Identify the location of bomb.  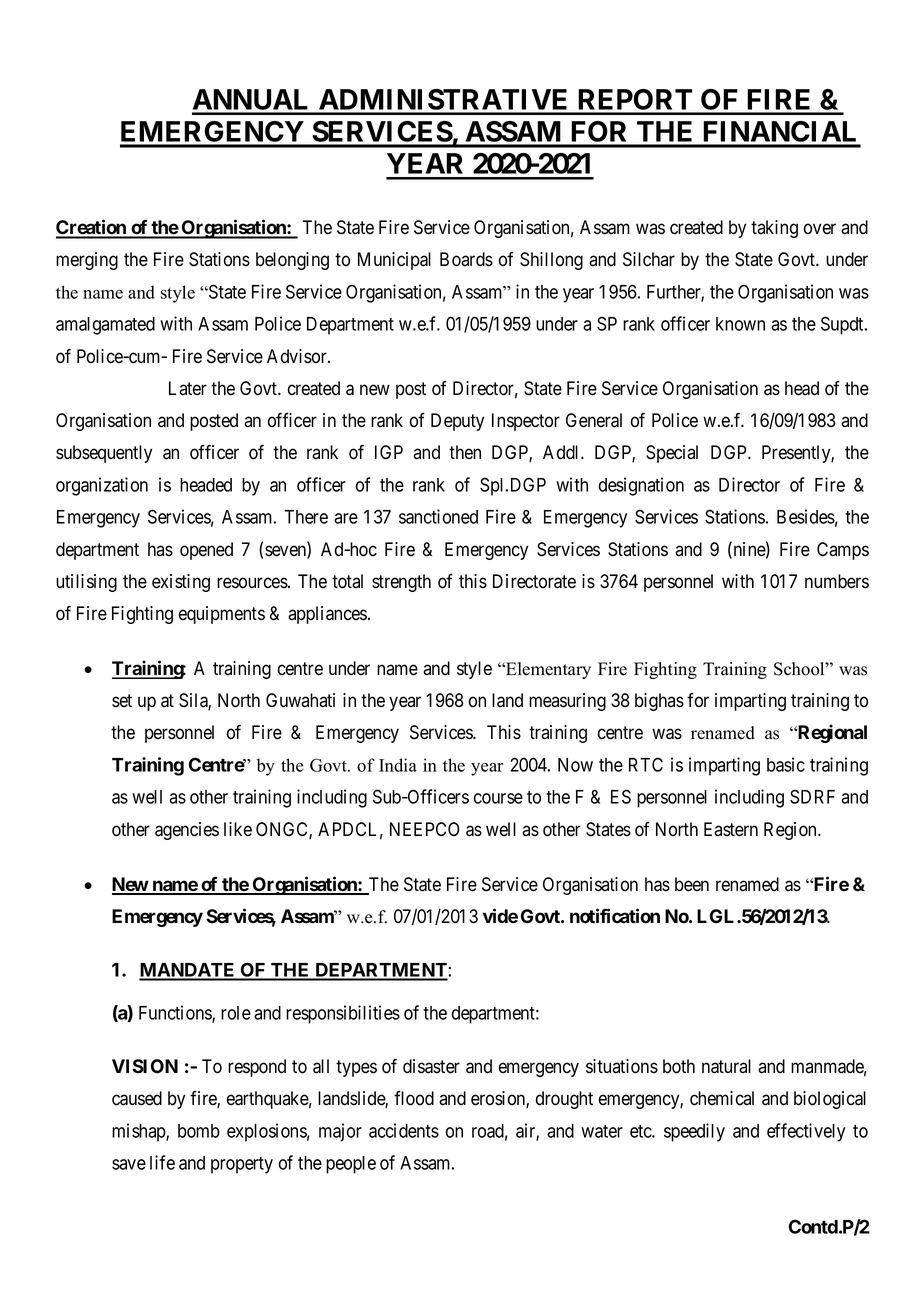
(199, 1131).
